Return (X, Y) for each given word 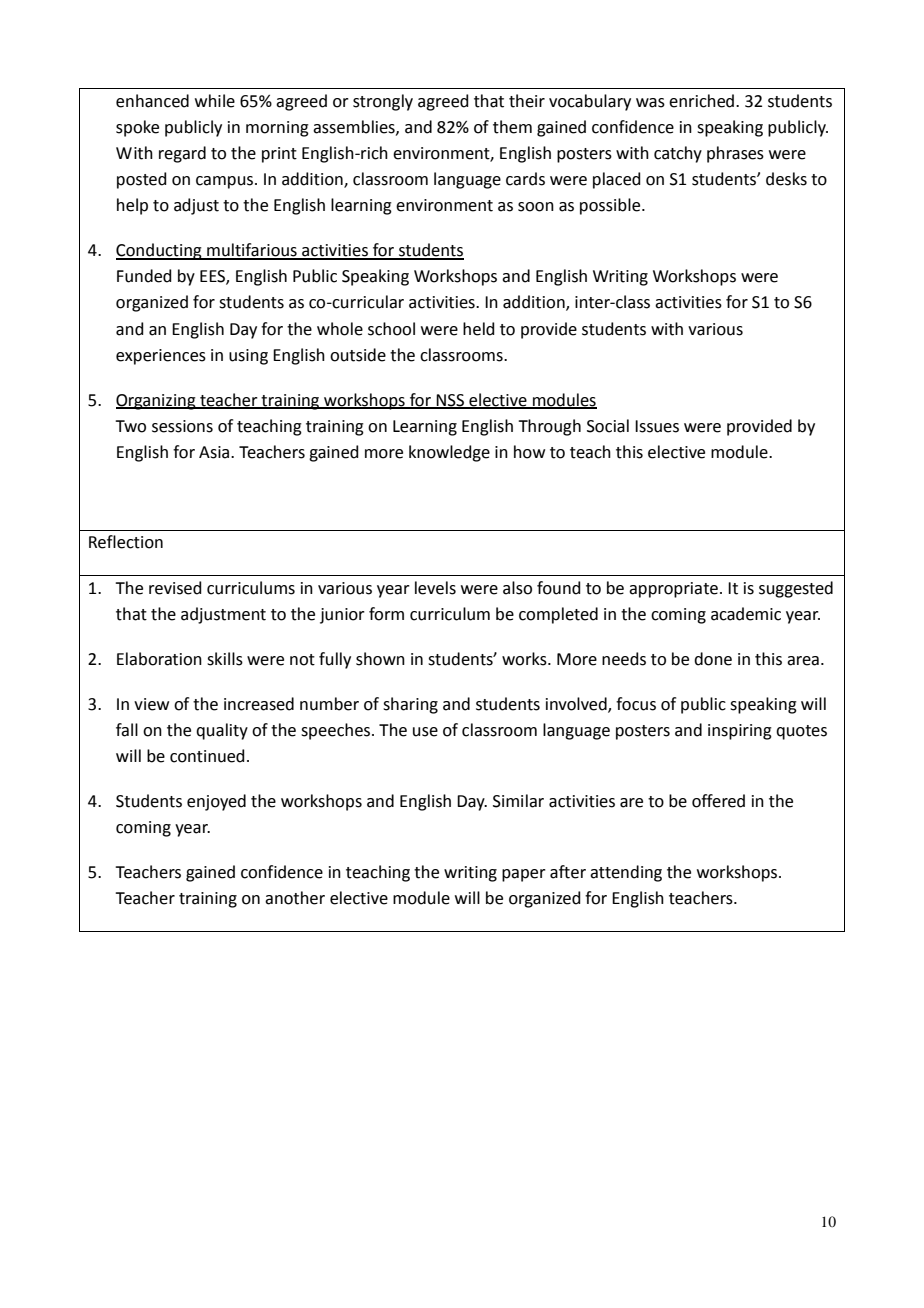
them (512, 127)
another (295, 898)
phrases (735, 154)
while (215, 101)
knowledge (449, 453)
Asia (215, 452)
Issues (657, 426)
